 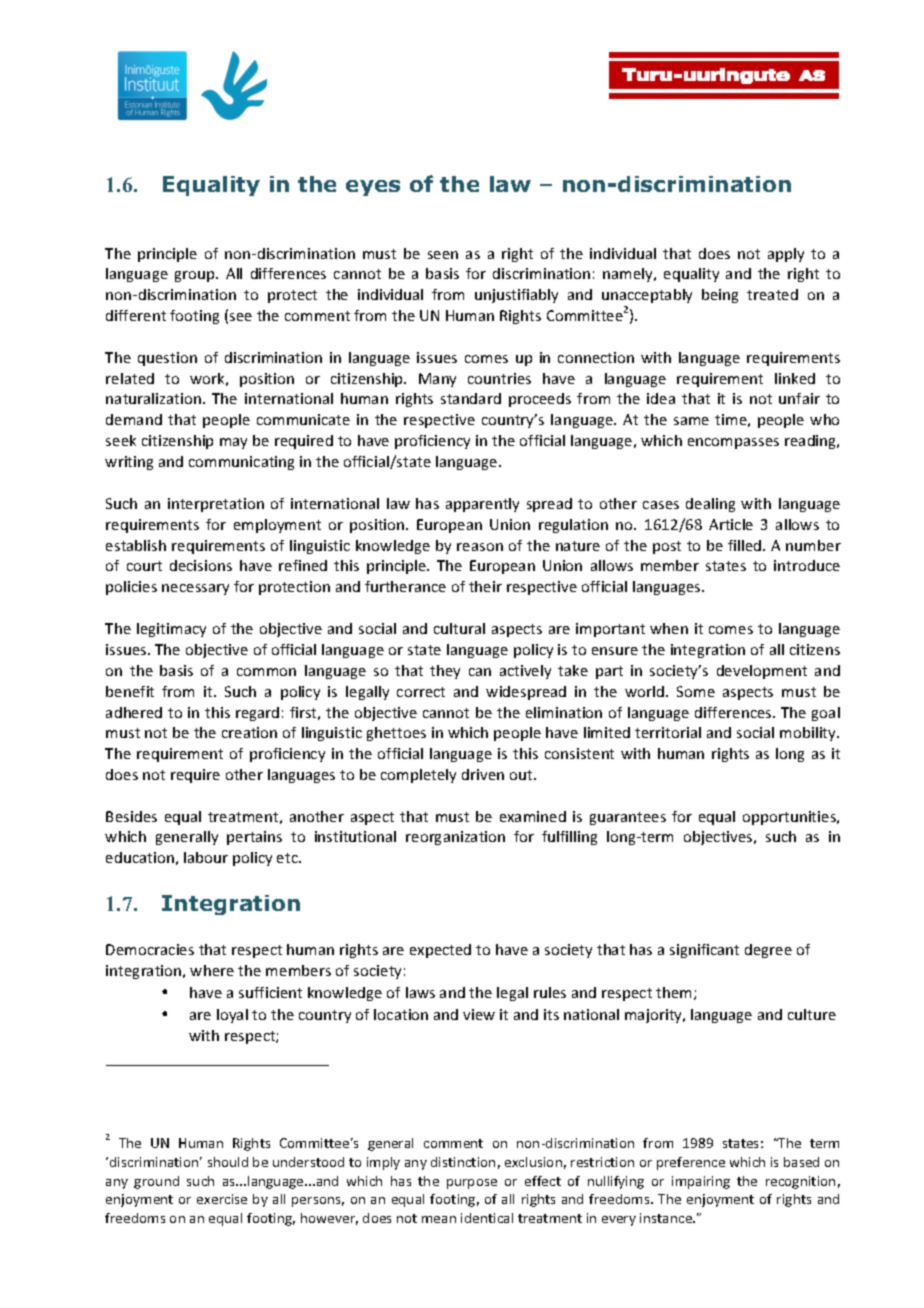 What do you see at coordinates (257, 714) in the screenshot?
I see `regard` at bounding box center [257, 714].
